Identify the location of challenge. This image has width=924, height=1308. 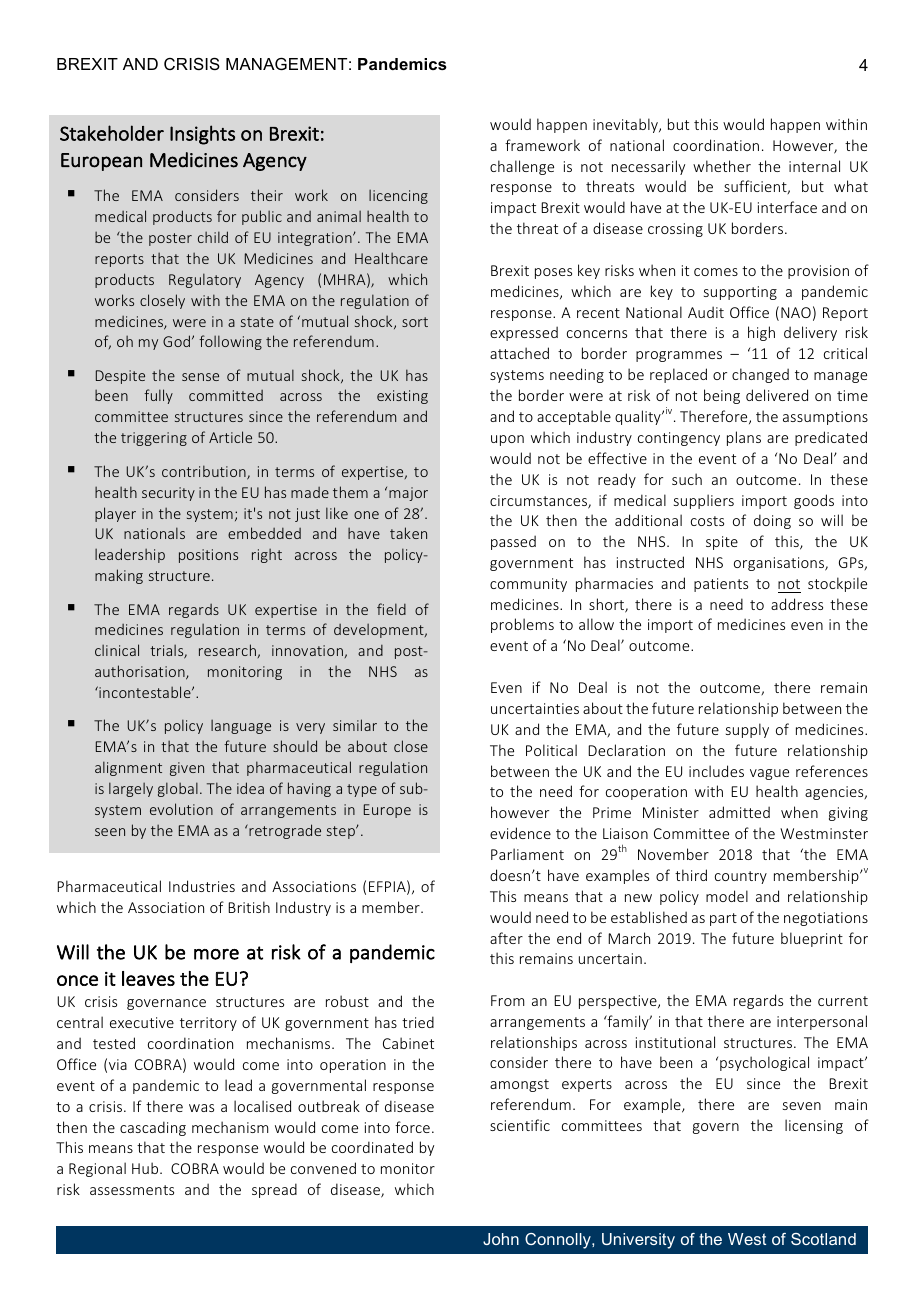
(522, 167).
